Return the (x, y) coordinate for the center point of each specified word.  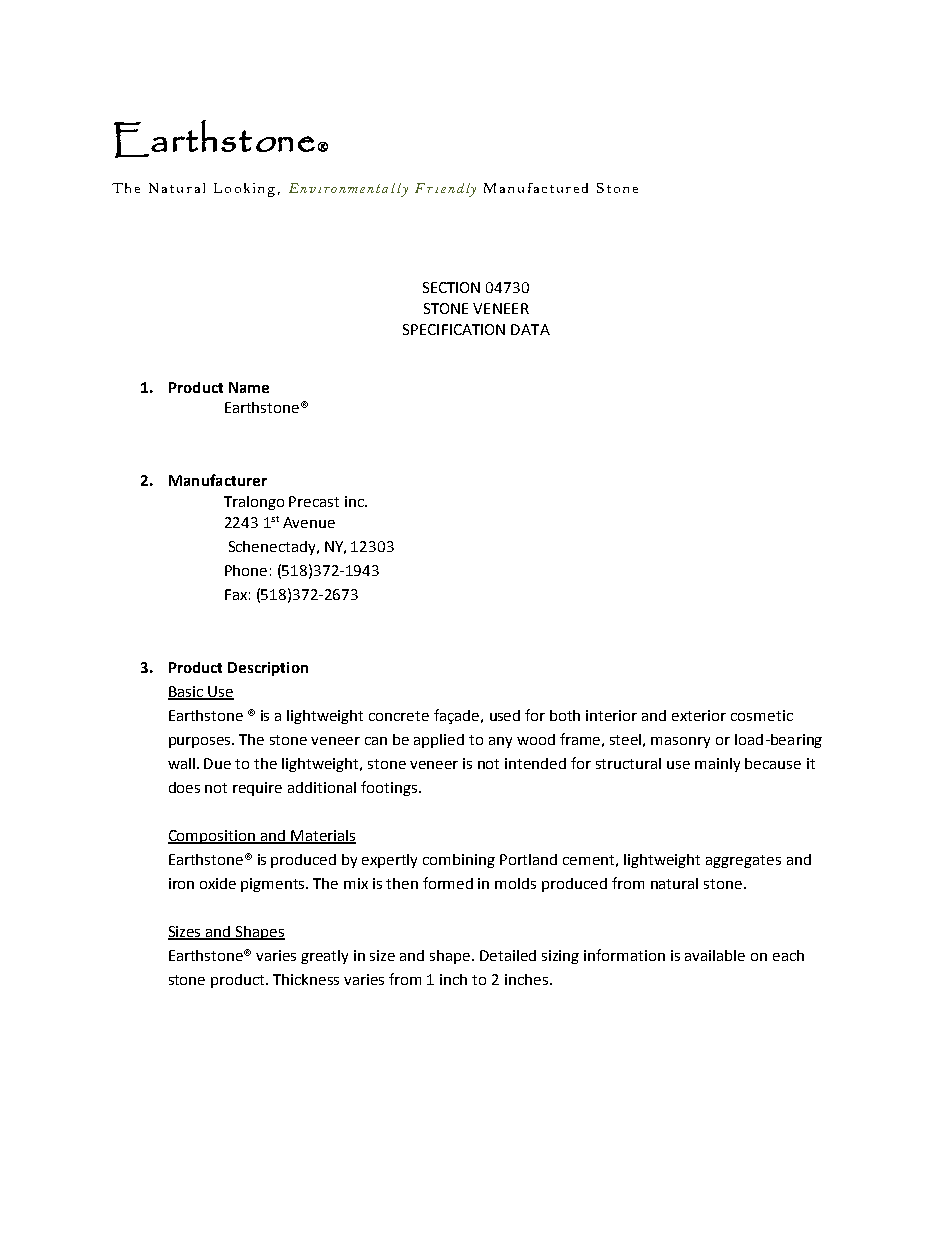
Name (249, 387)
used (505, 715)
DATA (530, 329)
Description (268, 669)
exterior (699, 715)
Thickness (306, 979)
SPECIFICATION (454, 329)
